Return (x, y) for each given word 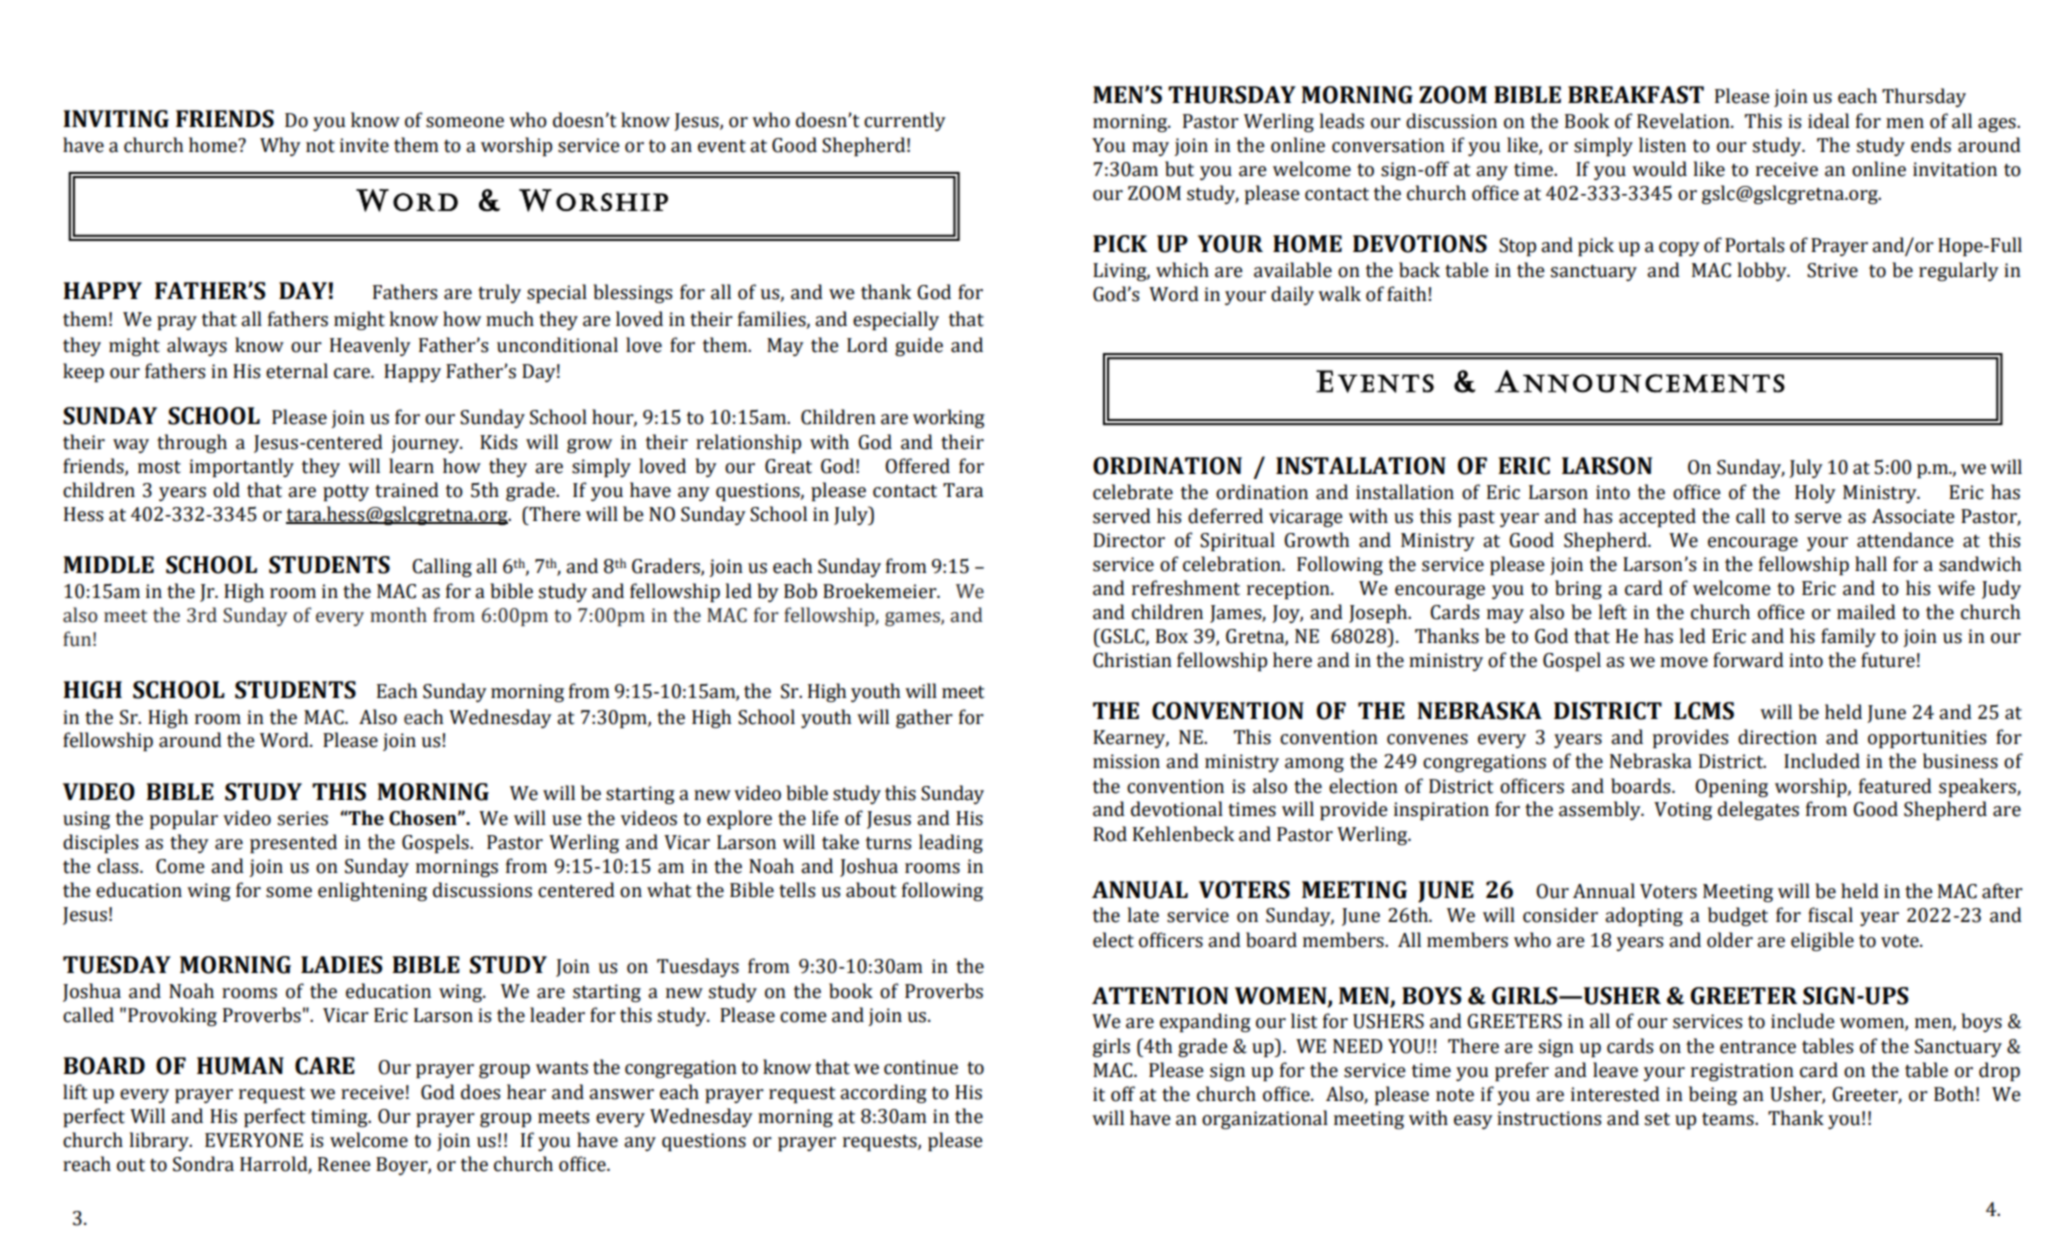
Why (280, 146)
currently (905, 121)
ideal (1828, 121)
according (883, 1093)
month (398, 615)
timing (340, 1118)
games (913, 619)
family (1848, 637)
